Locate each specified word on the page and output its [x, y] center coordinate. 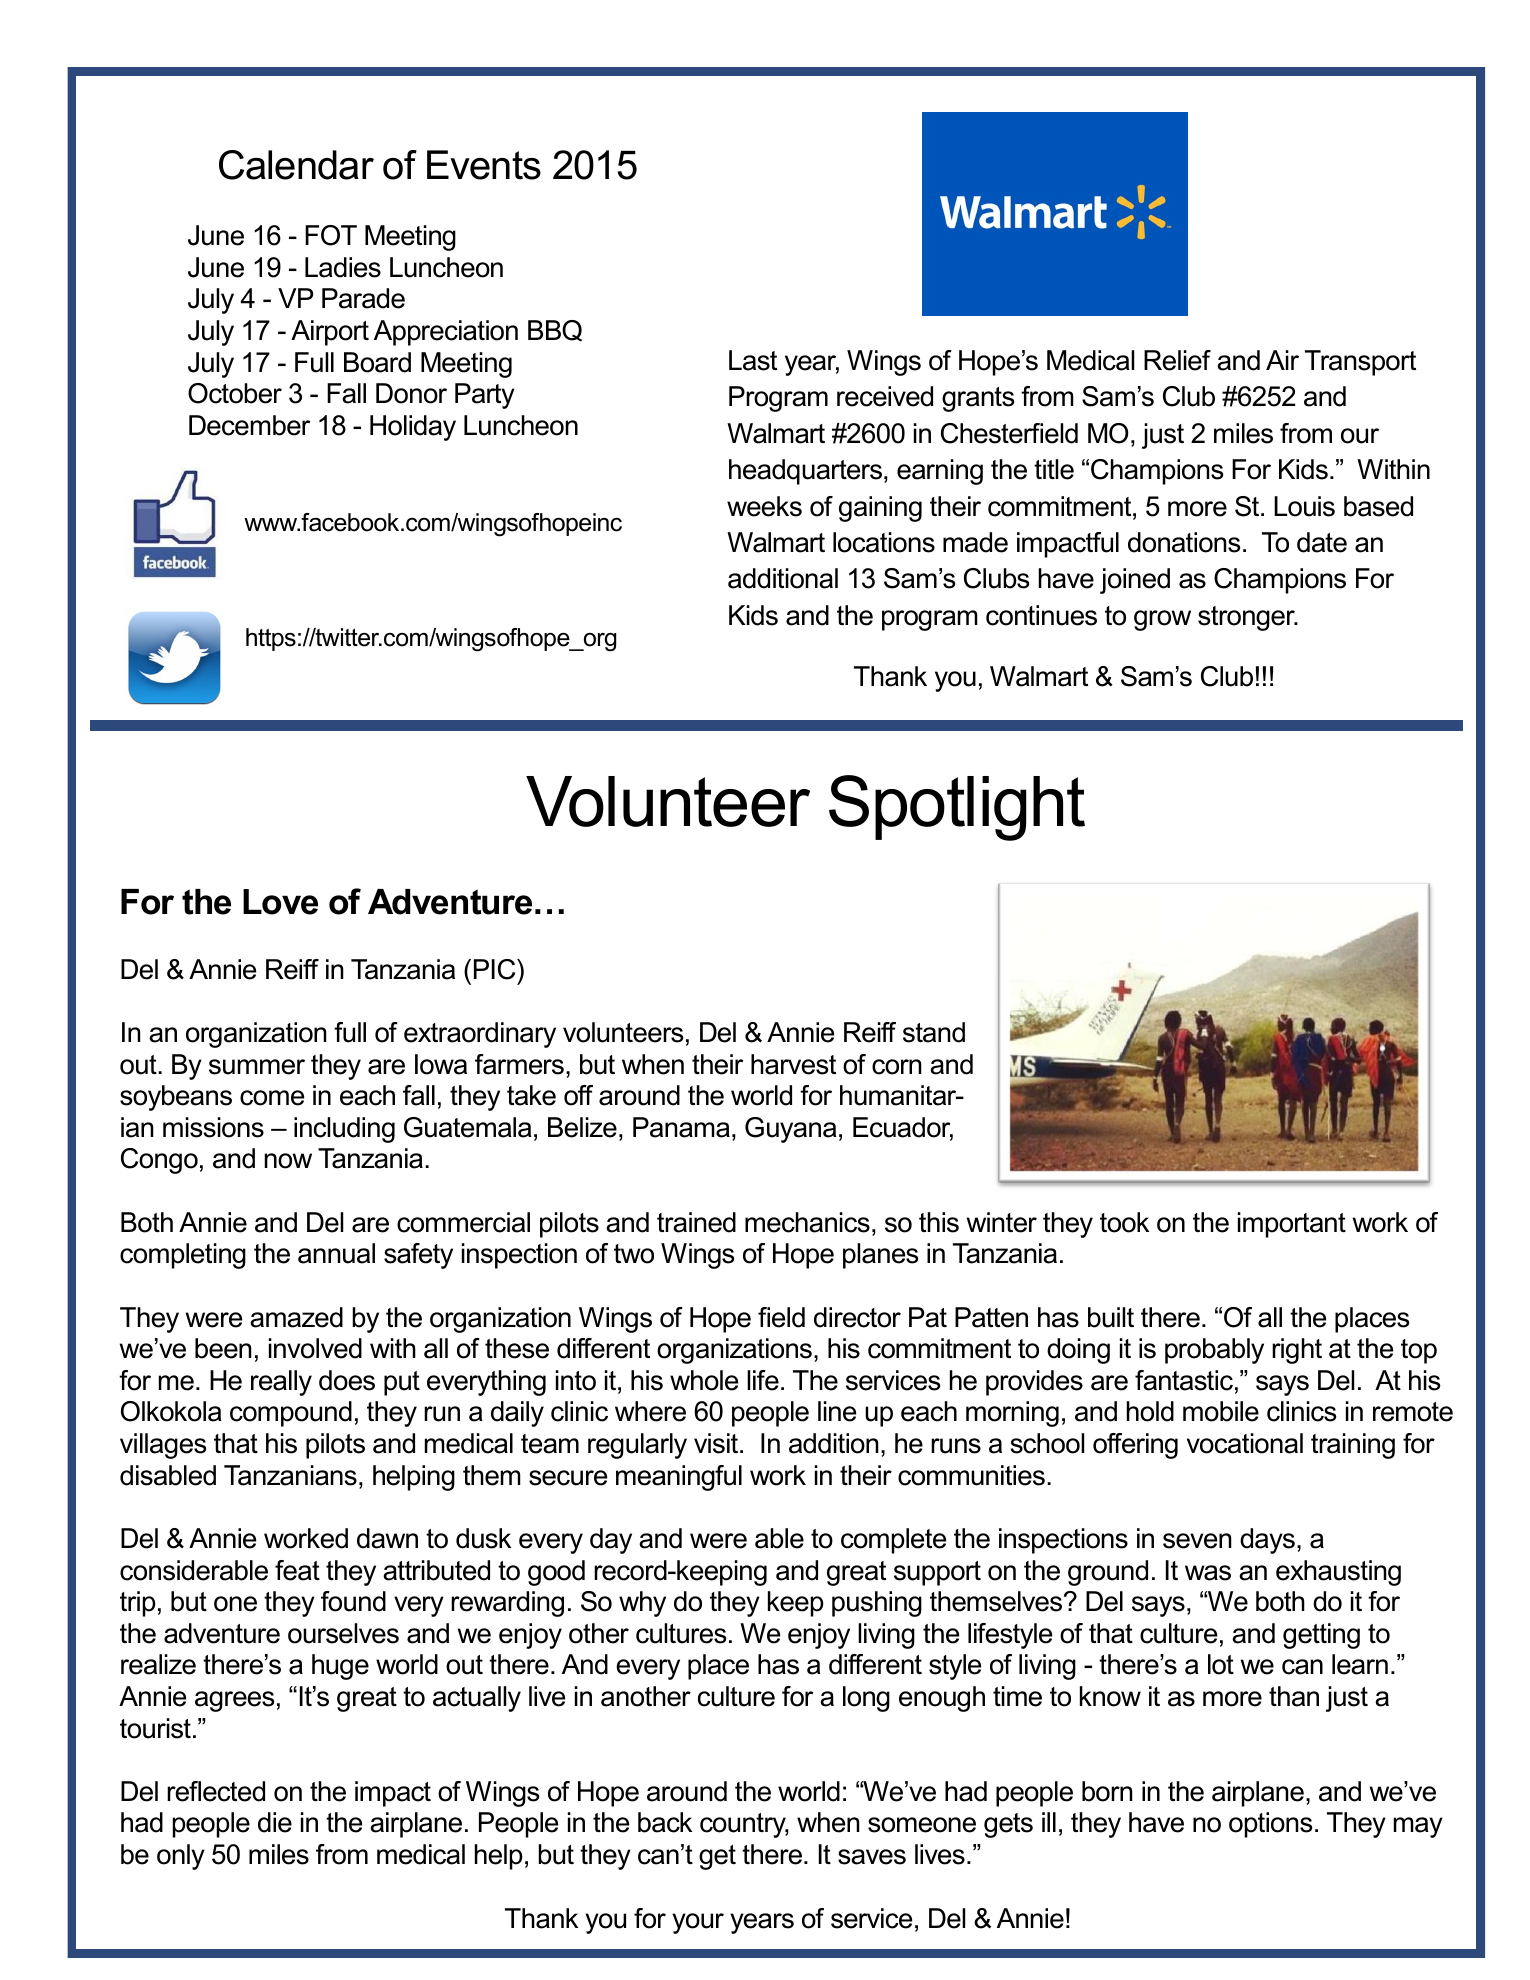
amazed [296, 1317]
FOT [331, 235]
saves [872, 1857]
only [181, 1857]
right [1297, 1351]
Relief [1177, 360]
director [857, 1317]
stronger [1247, 618]
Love [280, 902]
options [1270, 1825]
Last [753, 360]
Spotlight [957, 808]
